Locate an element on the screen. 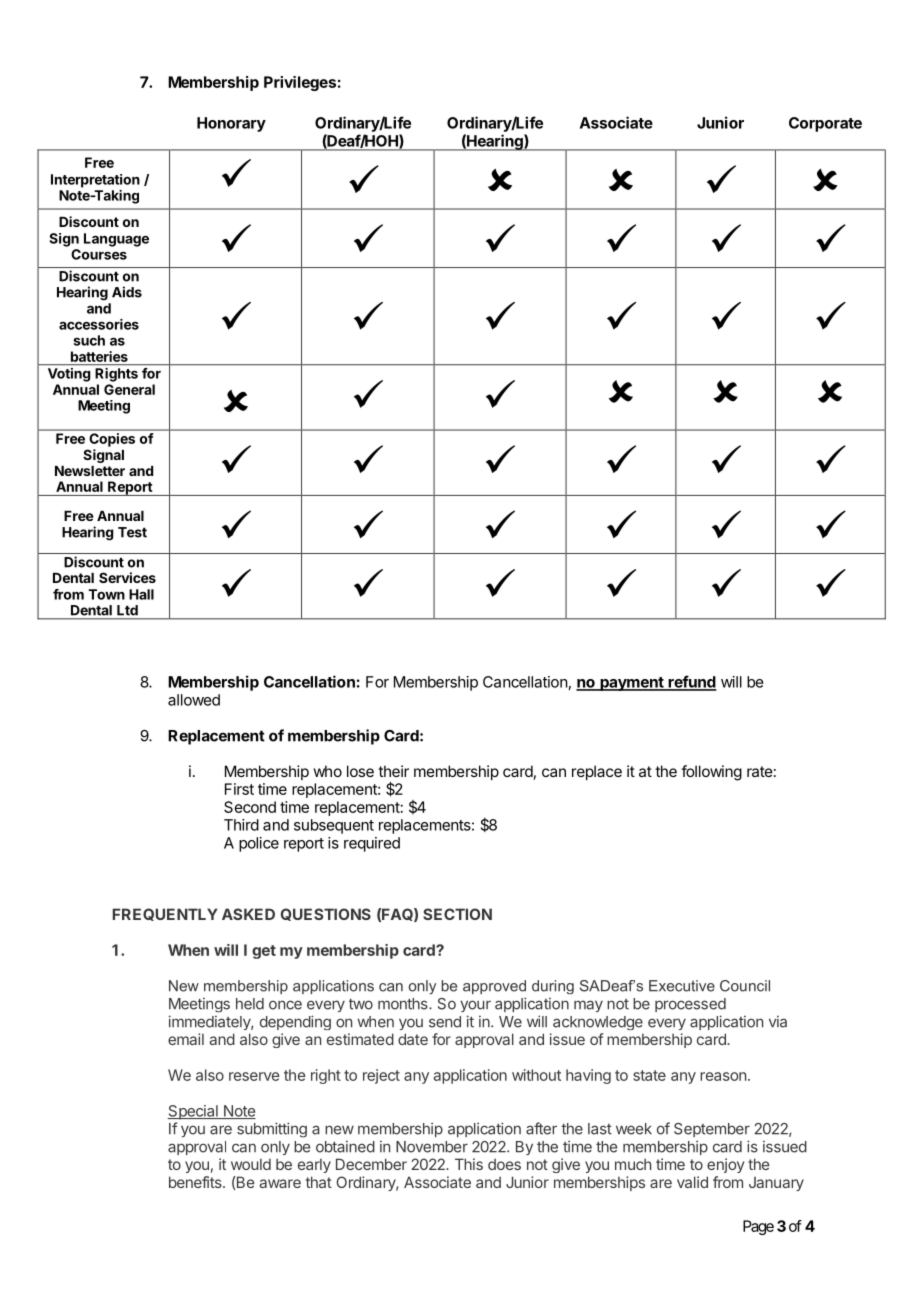  their is located at coordinates (393, 771).
